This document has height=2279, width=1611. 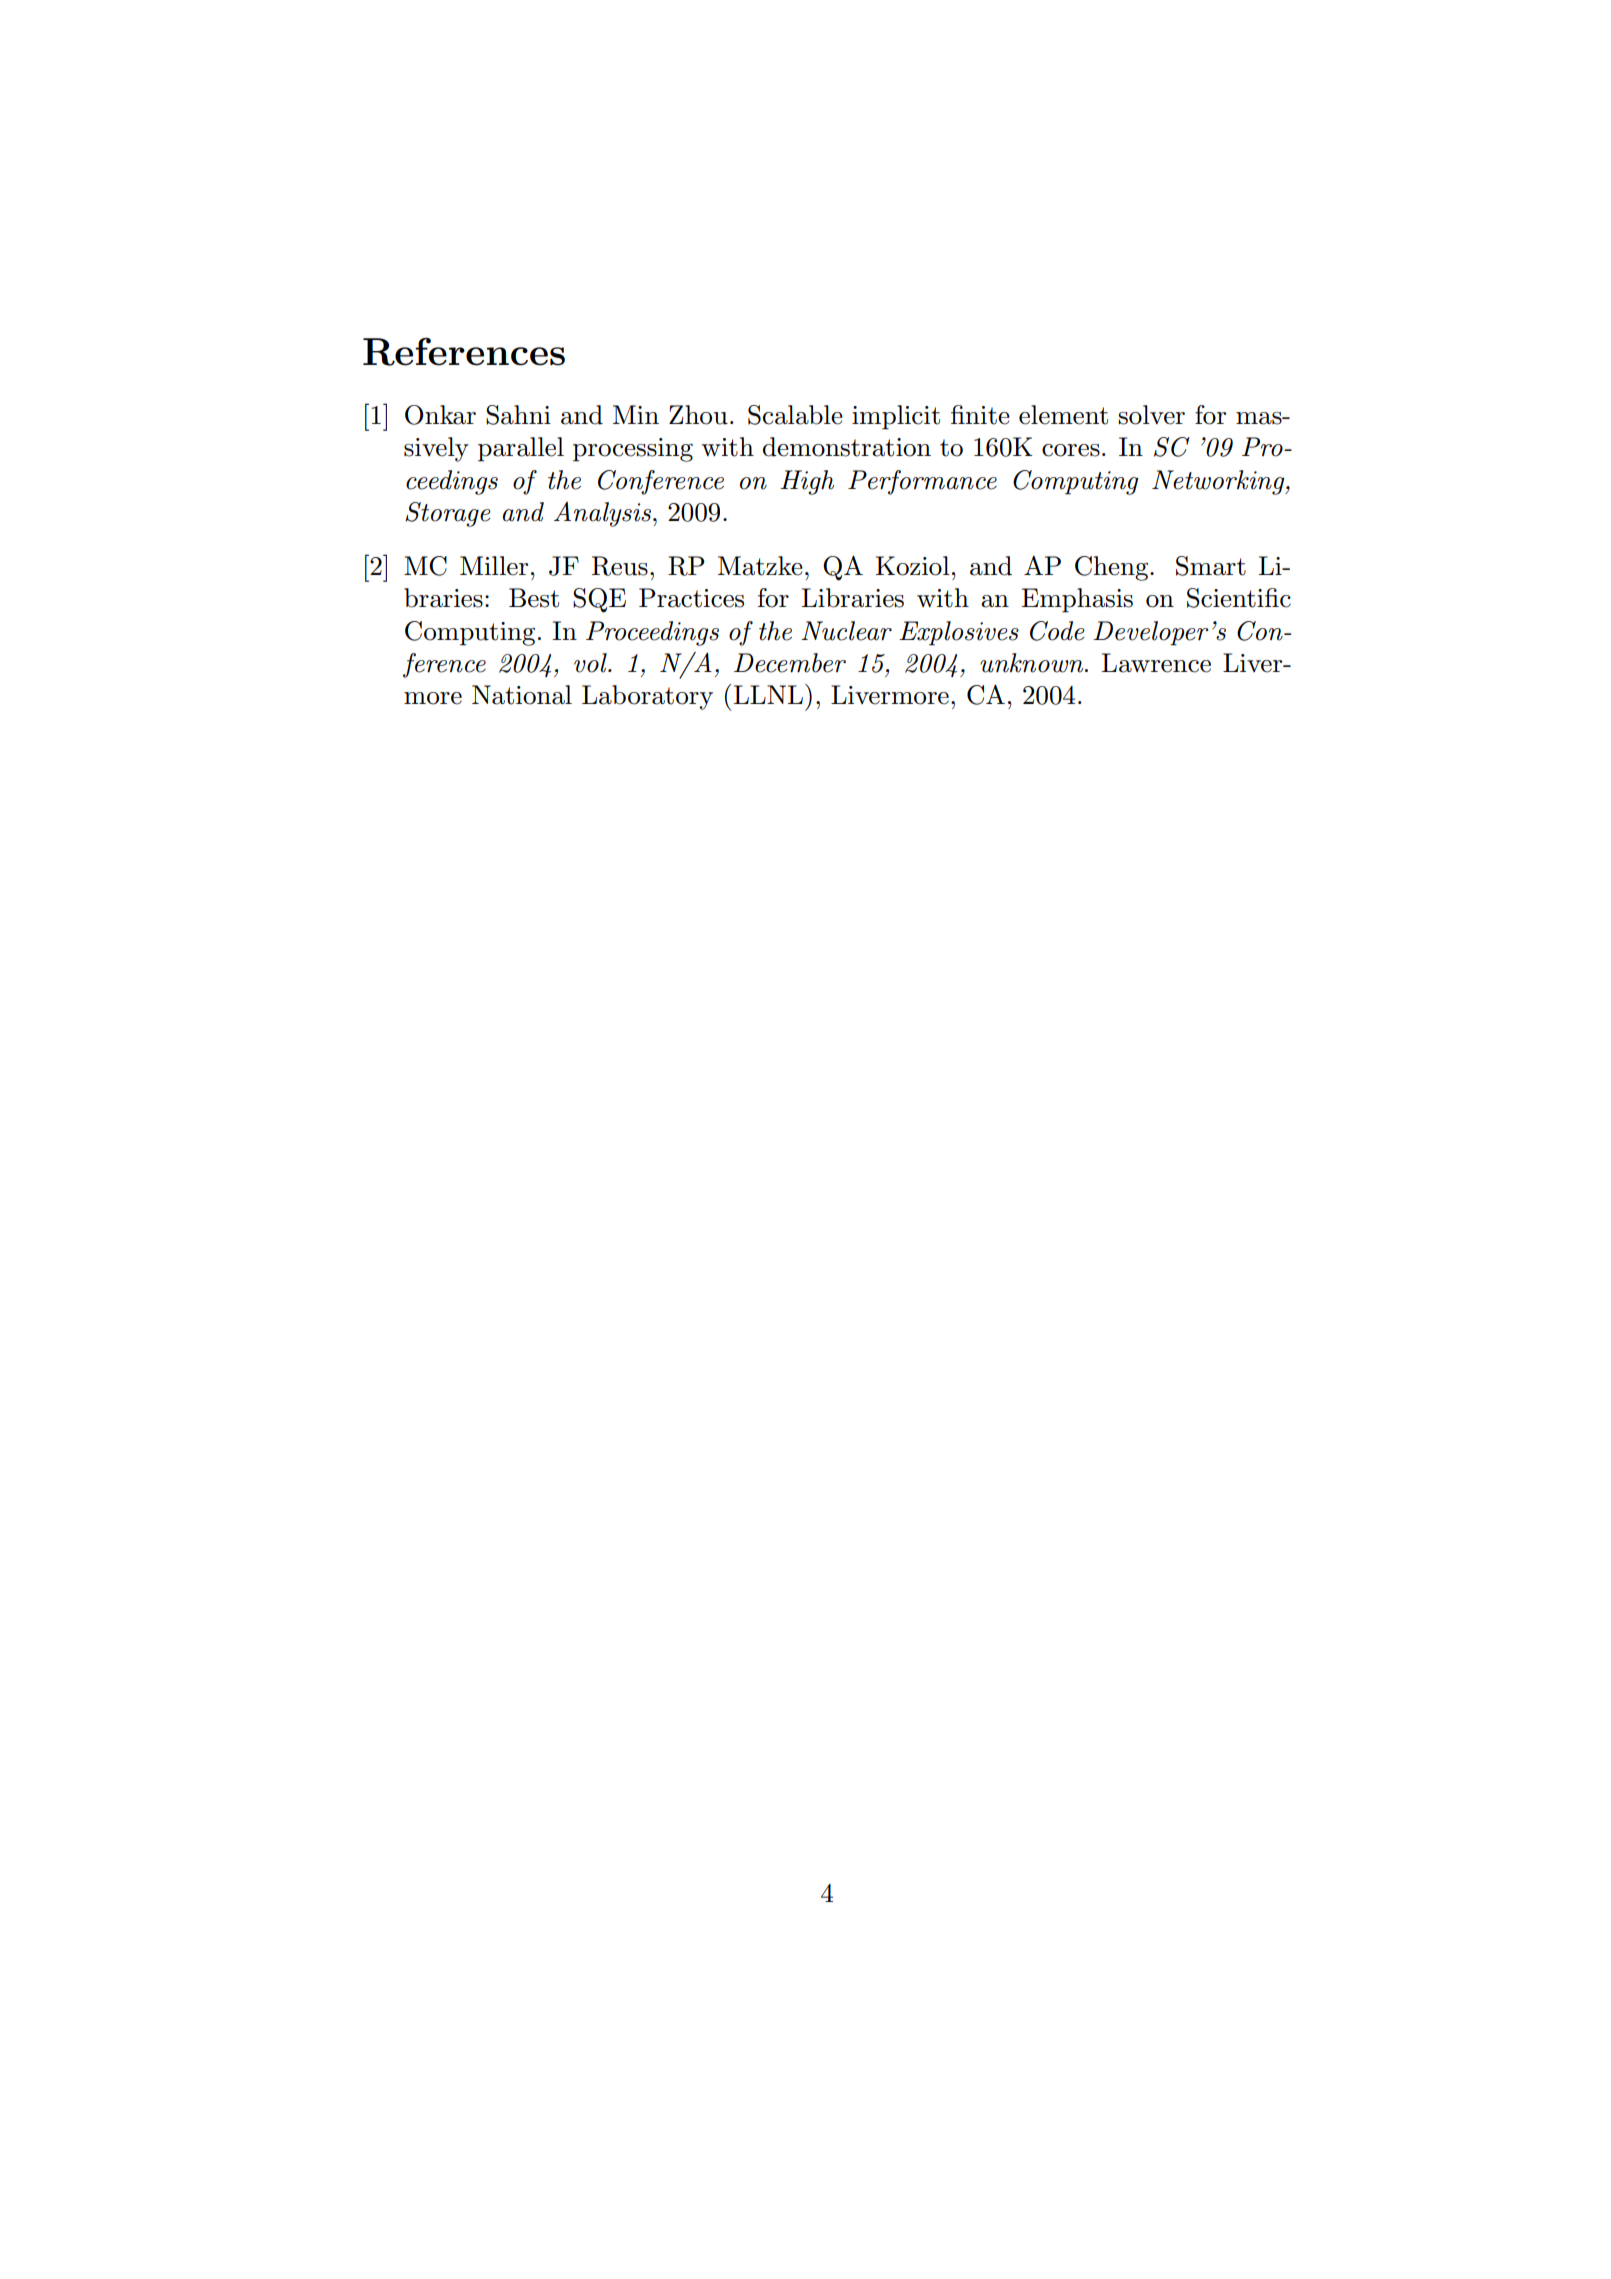 What do you see at coordinates (1219, 482) in the document?
I see `Networking` at bounding box center [1219, 482].
